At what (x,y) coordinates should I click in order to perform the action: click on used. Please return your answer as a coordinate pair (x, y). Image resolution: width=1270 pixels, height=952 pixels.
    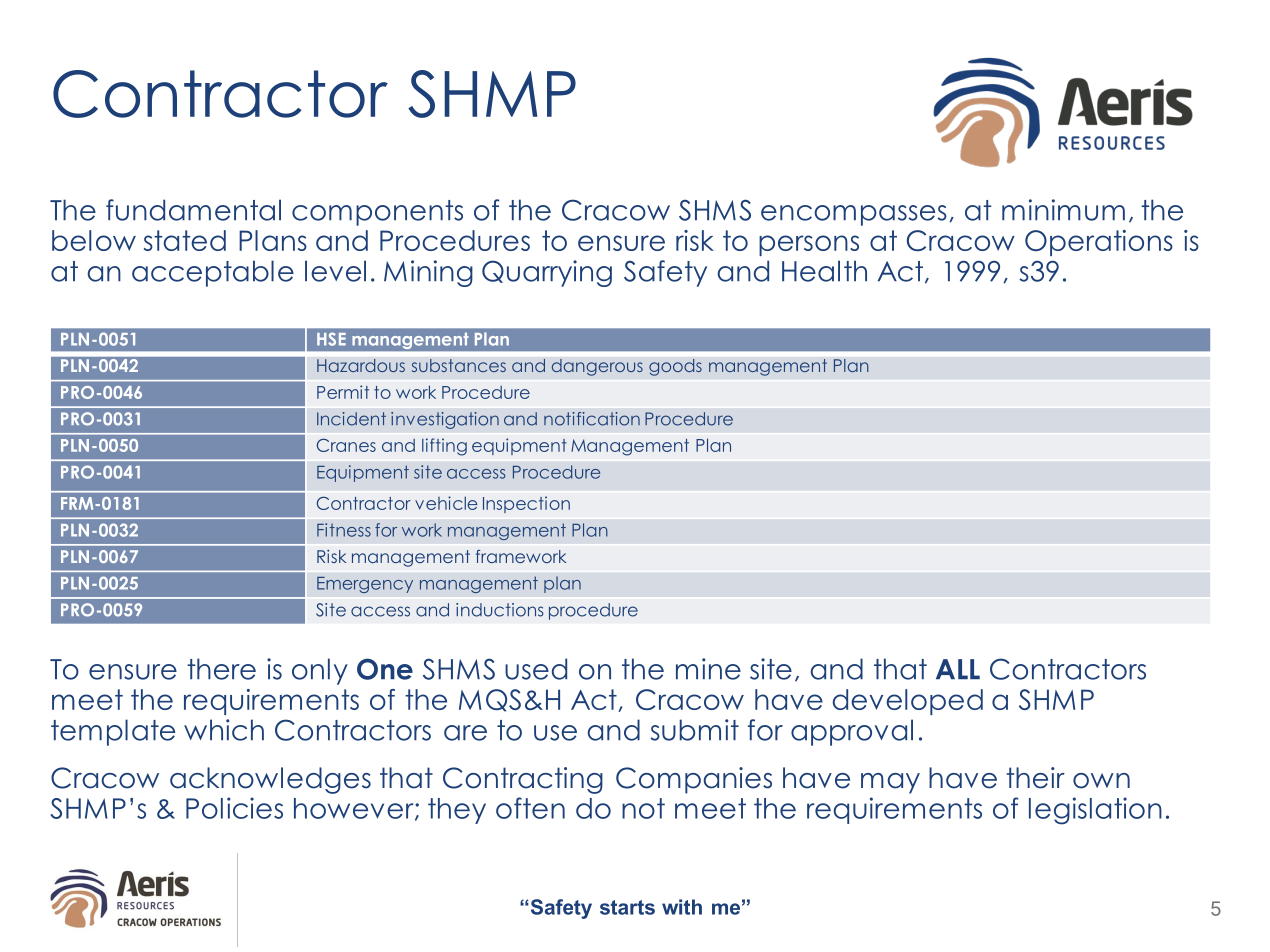
    Looking at the image, I should click on (536, 669).
